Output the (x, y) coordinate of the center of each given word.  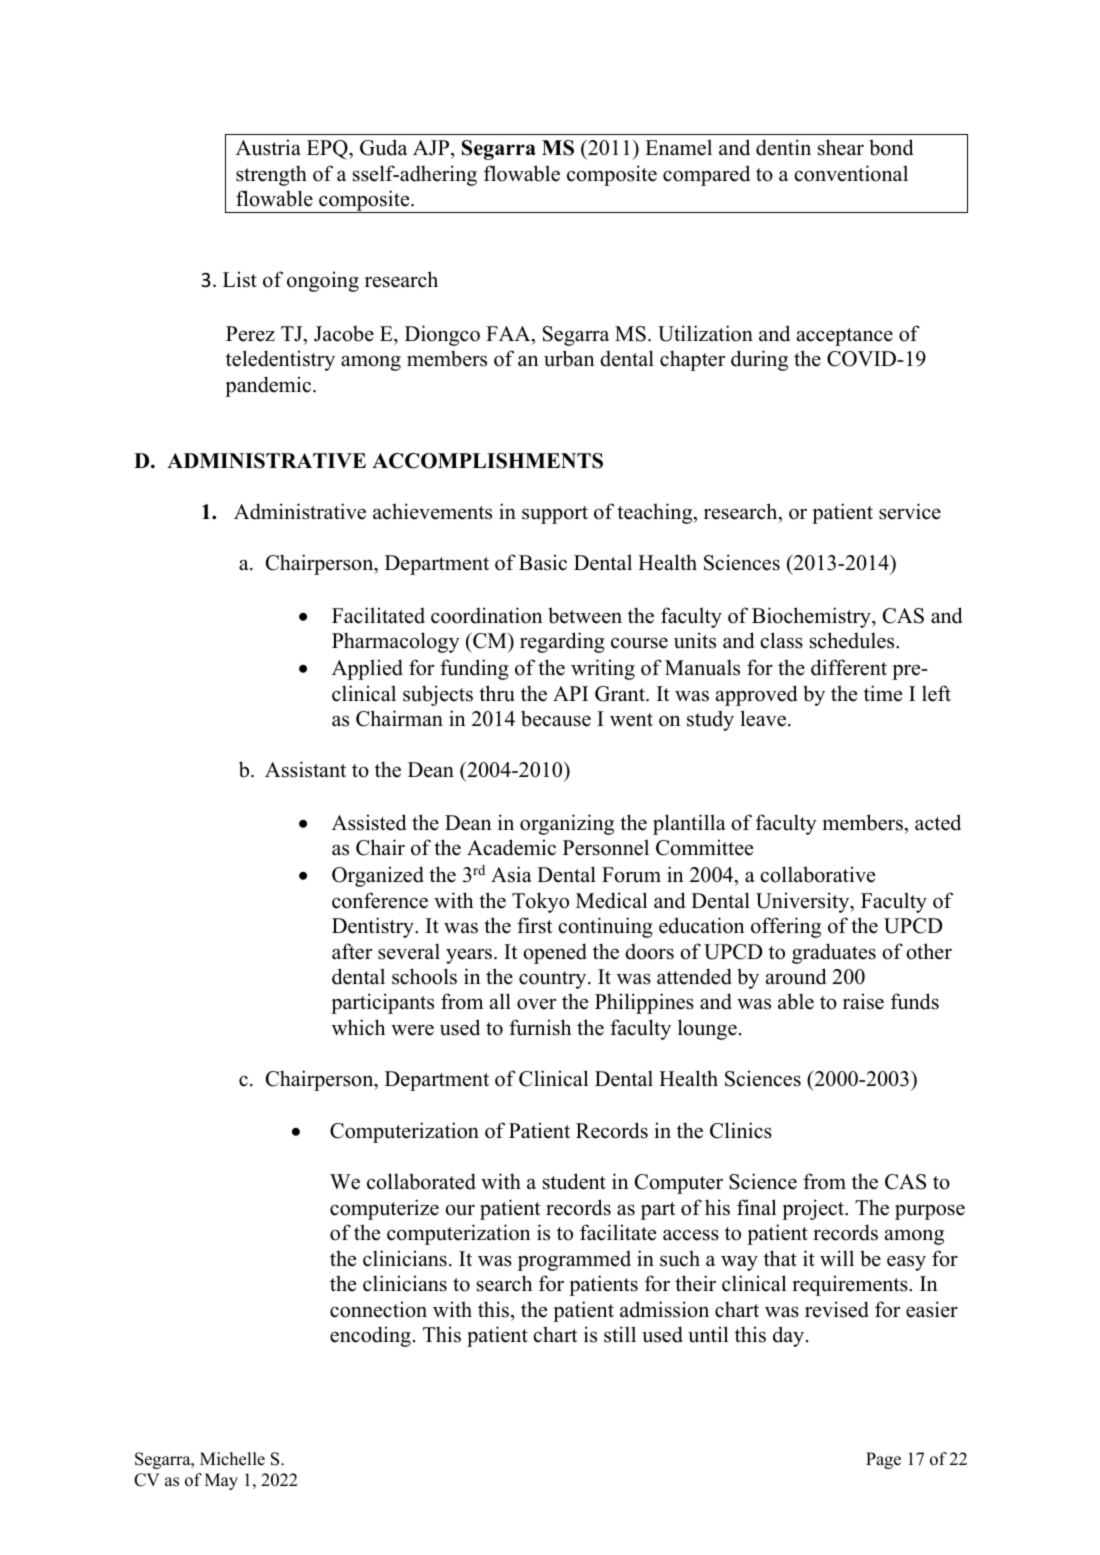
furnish (540, 1027)
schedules (853, 640)
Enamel (678, 147)
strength (271, 175)
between (585, 615)
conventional (851, 173)
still (620, 1334)
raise (863, 1001)
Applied (367, 669)
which (358, 1027)
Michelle (232, 1459)
